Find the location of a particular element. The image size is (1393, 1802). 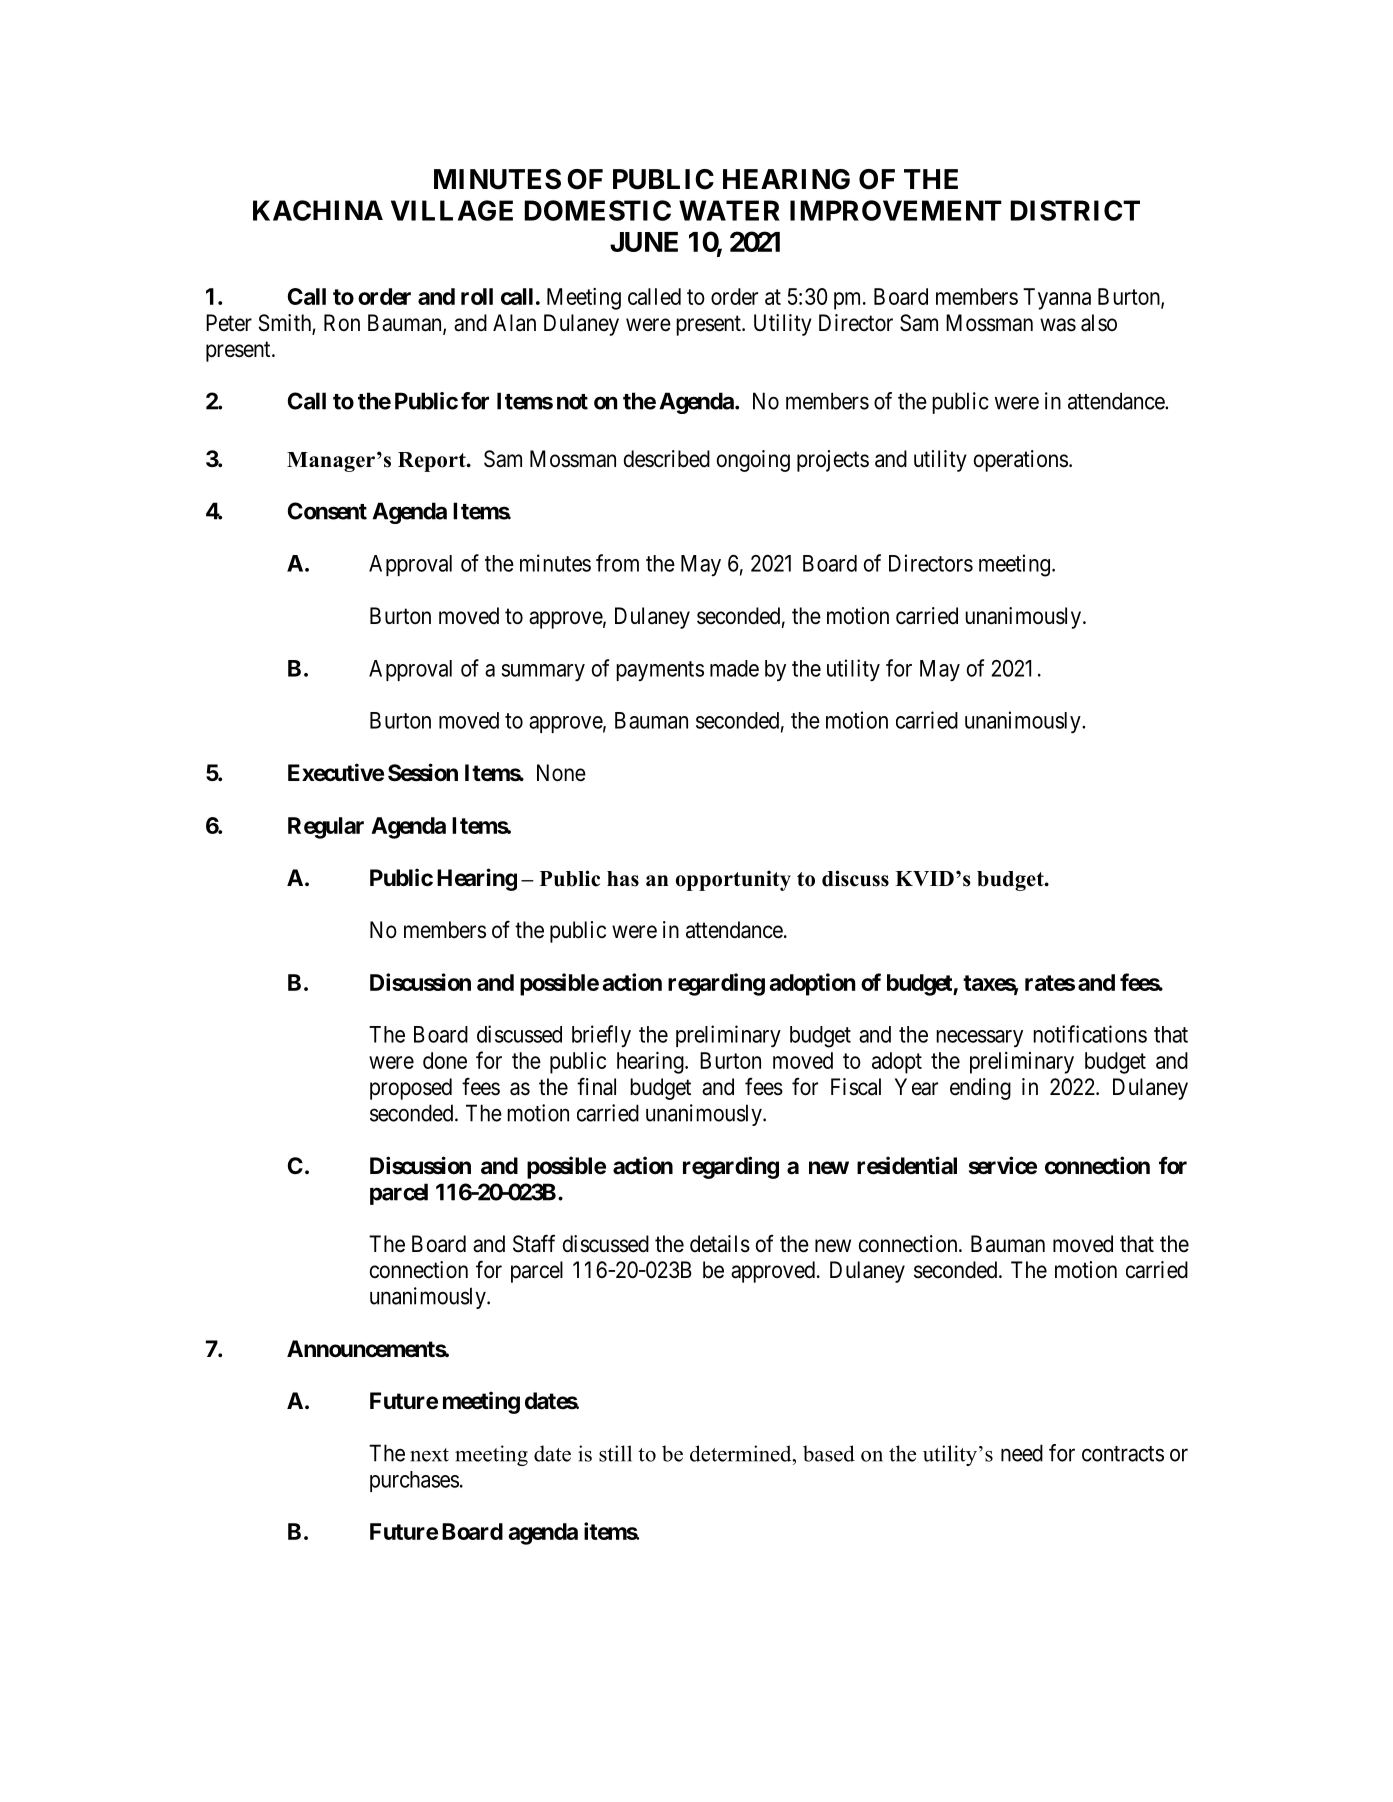

Consent is located at coordinates (327, 511).
